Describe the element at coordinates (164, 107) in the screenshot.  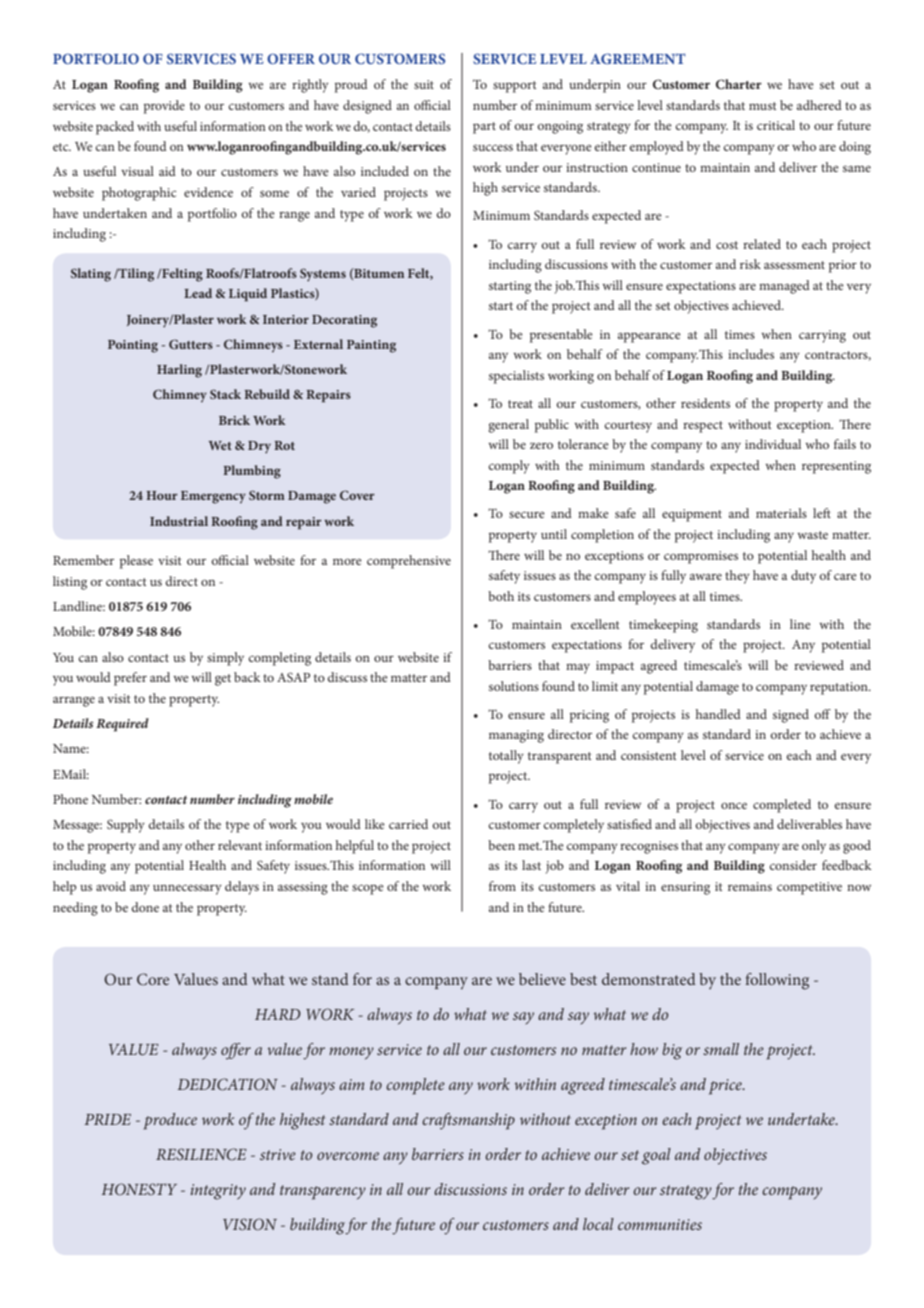
I see `provide` at that location.
